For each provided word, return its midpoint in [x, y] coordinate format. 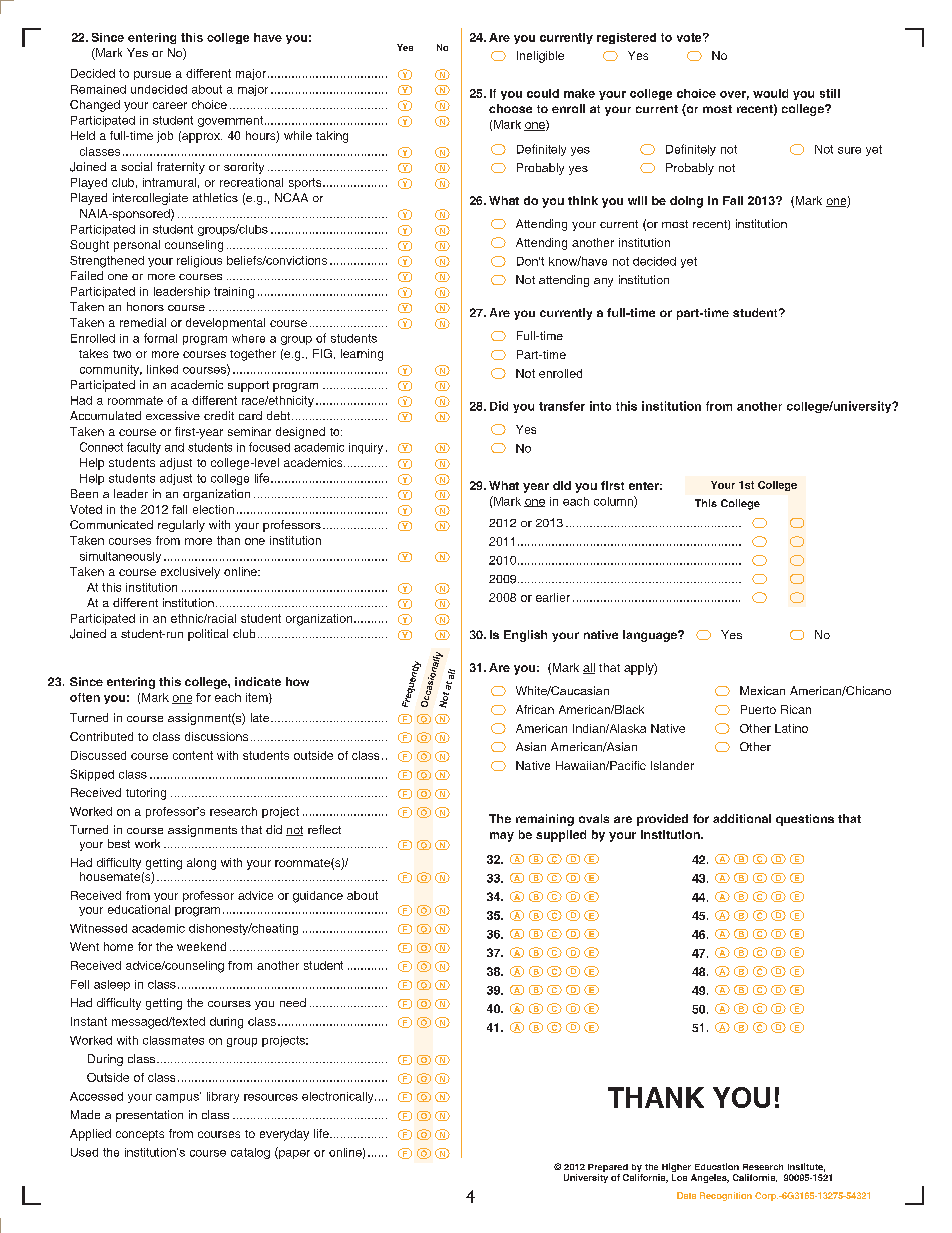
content [193, 755]
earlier [553, 597]
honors [145, 306]
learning [362, 355]
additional [742, 818]
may [502, 837]
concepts [140, 1135]
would [770, 93]
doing [686, 202]
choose [510, 108]
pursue [152, 75]
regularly [181, 526]
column [614, 502]
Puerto [758, 709]
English [525, 636]
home [118, 946]
